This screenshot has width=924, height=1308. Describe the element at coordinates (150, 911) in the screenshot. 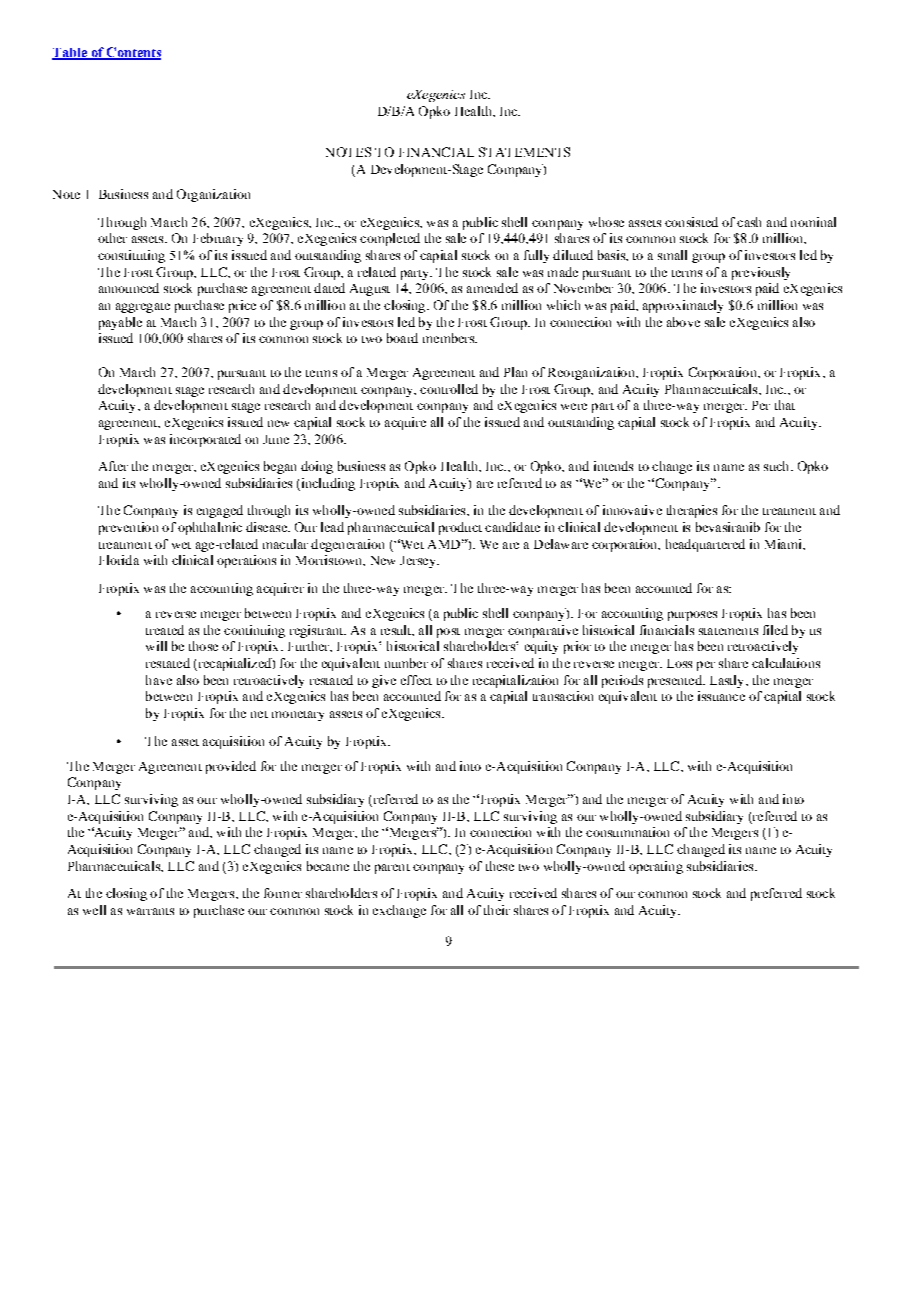

I see `warrants` at that location.
